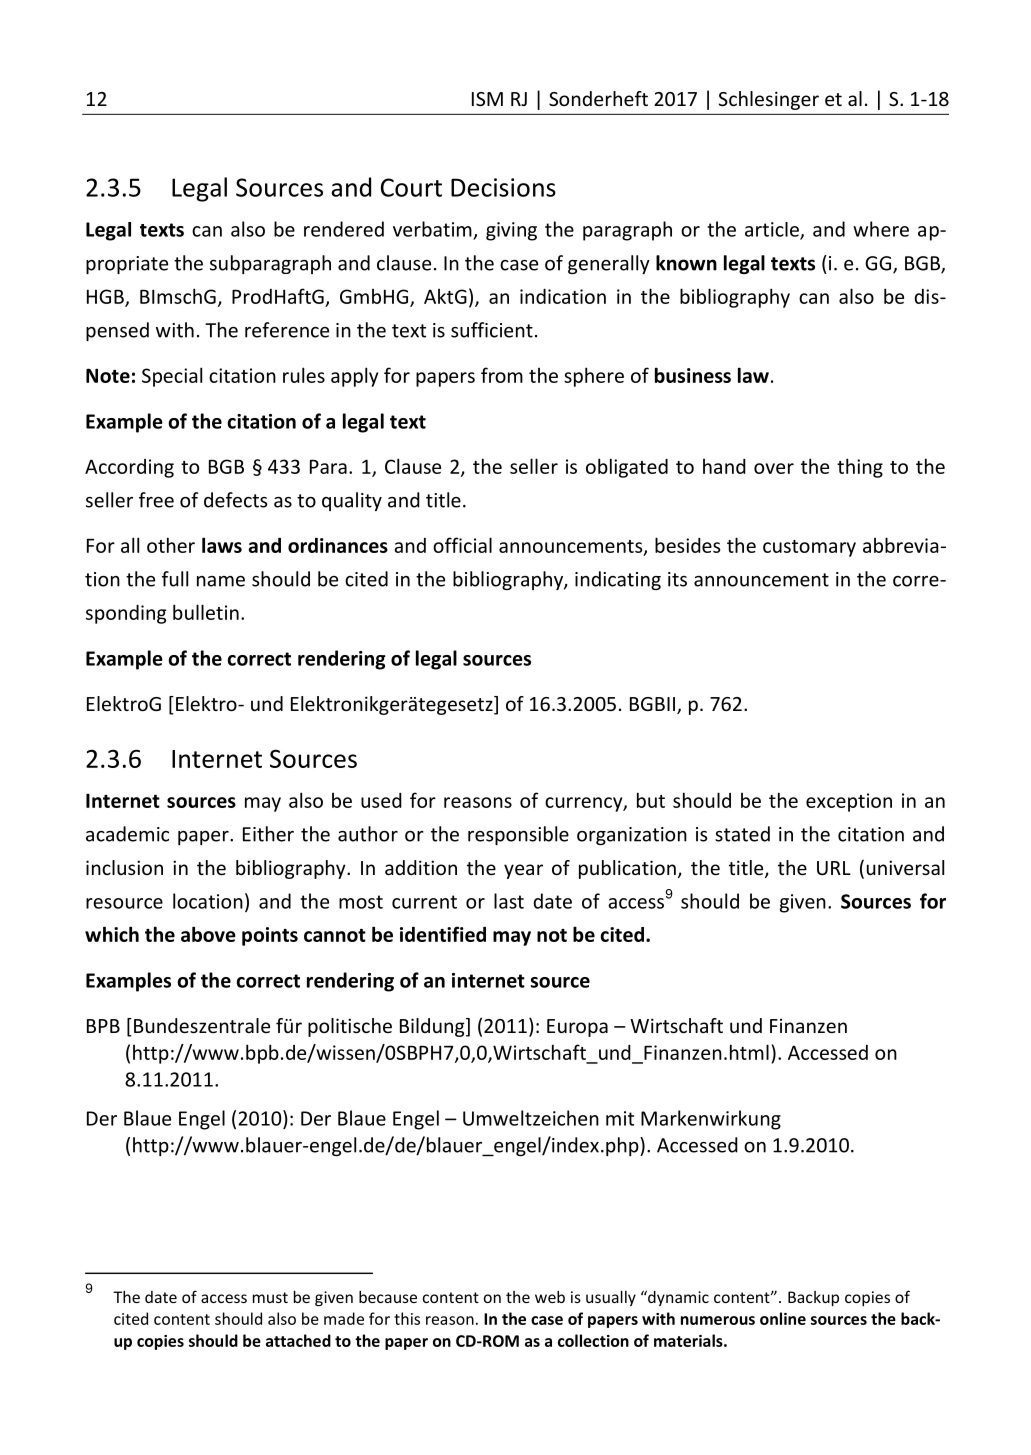 The width and height of the screenshot is (1031, 1455). Describe the element at coordinates (577, 1028) in the screenshot. I see `Europa` at that location.
